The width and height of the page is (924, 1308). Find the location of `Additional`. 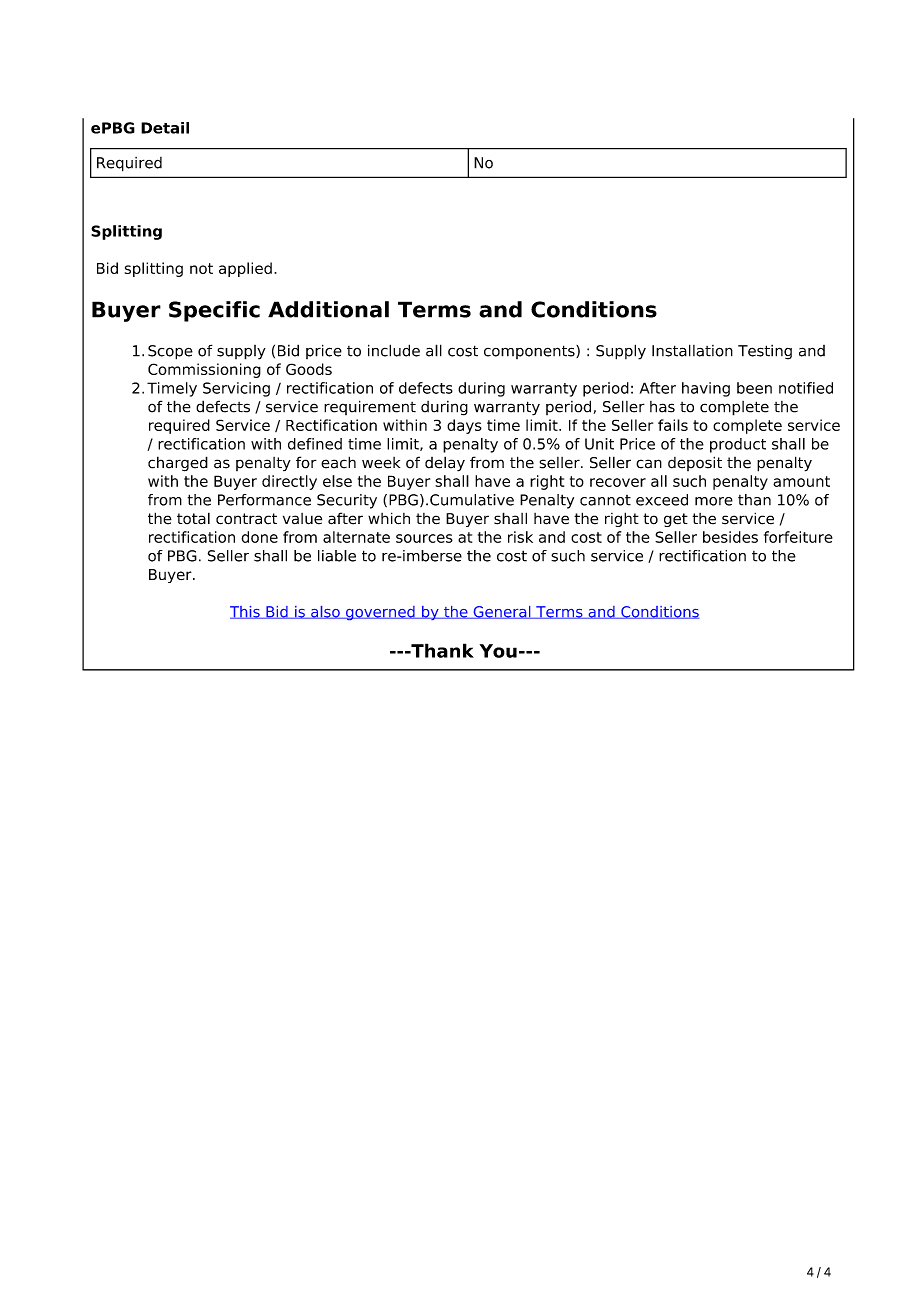

Additional is located at coordinates (328, 309).
